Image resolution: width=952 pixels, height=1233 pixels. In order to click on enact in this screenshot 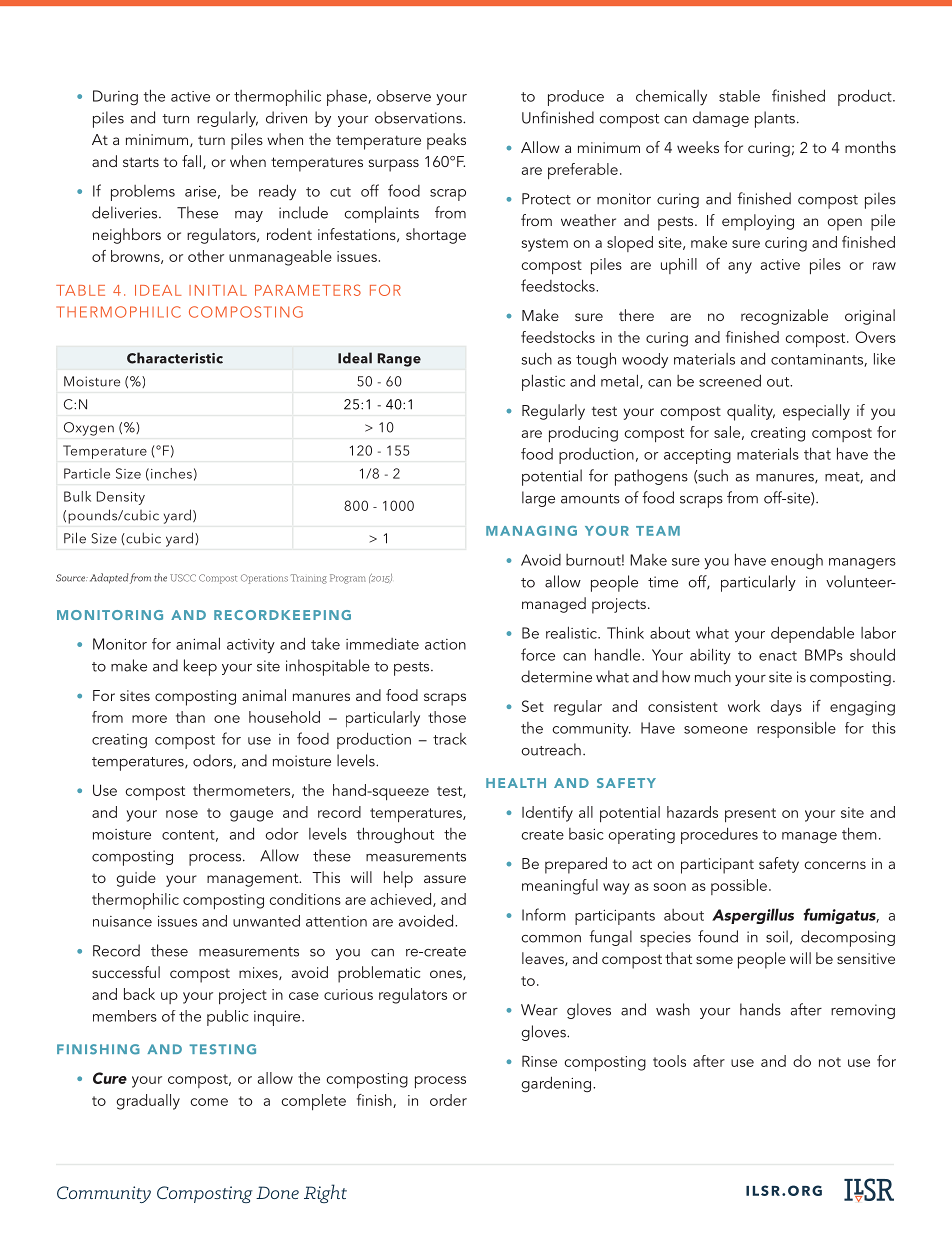, I will do `click(778, 656)`.
